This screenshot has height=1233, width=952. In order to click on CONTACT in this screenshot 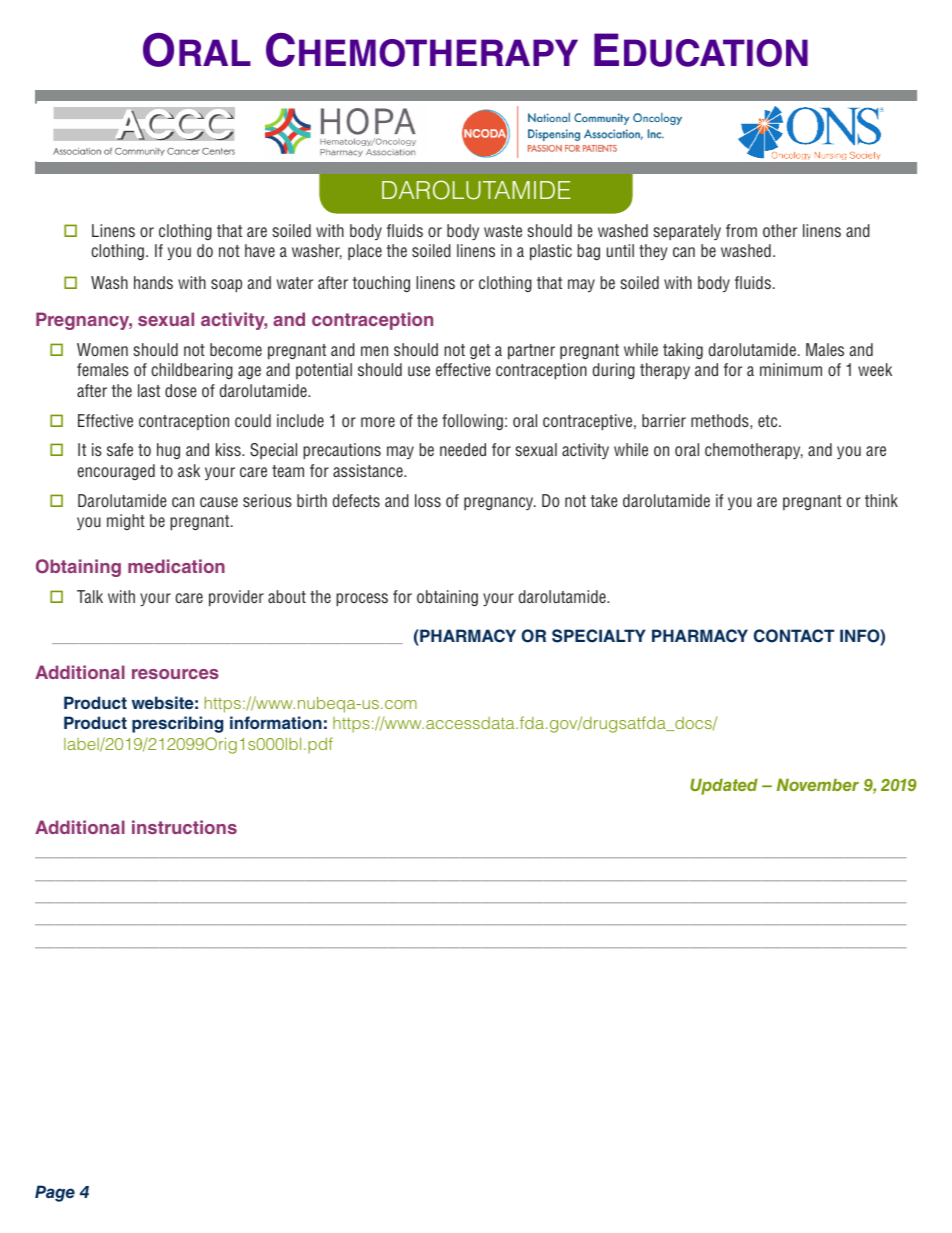, I will do `click(794, 636)`.
